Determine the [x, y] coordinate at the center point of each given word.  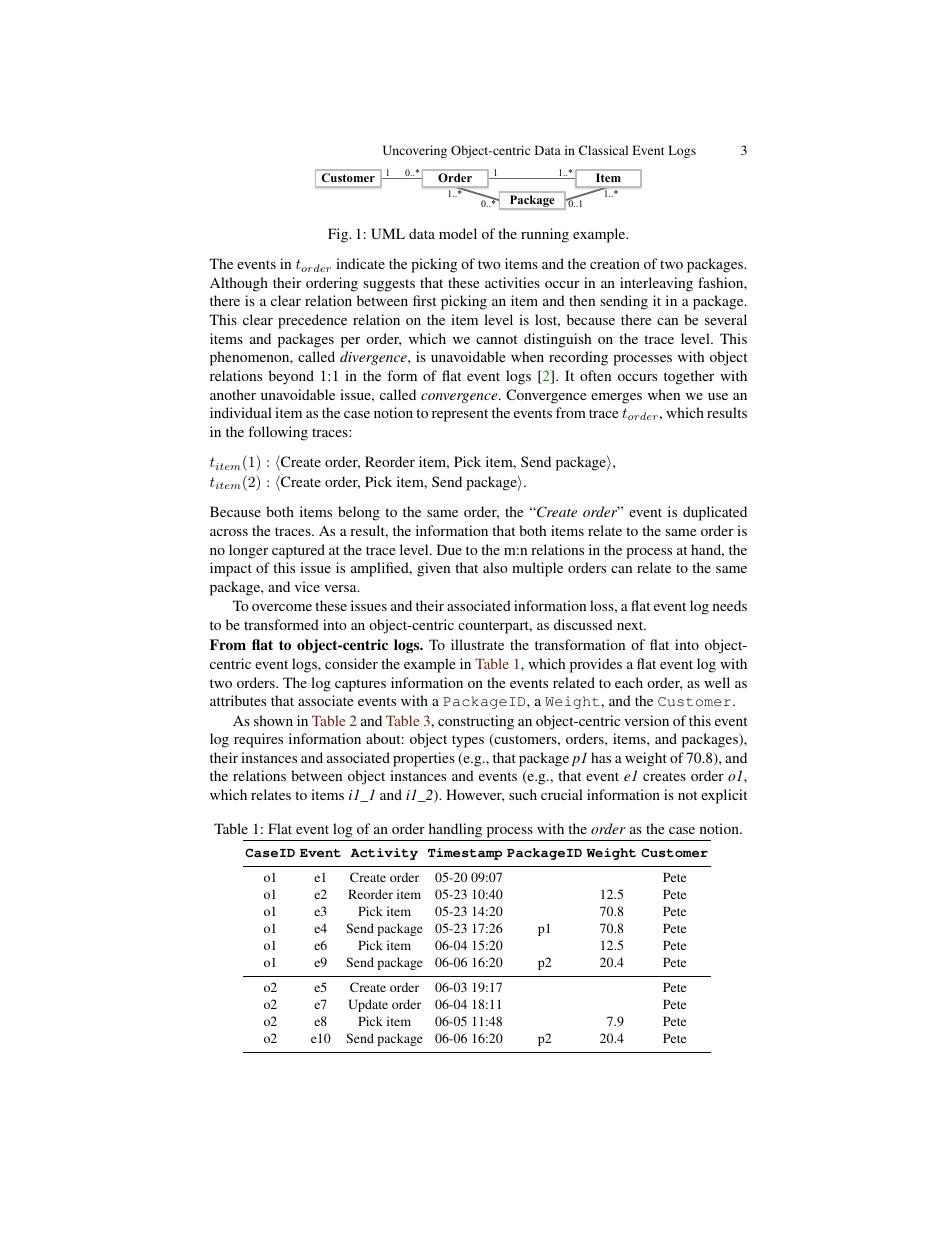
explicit [724, 796]
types [468, 741]
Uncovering [415, 151]
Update [368, 1005]
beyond [291, 377]
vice [307, 586]
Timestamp [465, 854]
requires [258, 740]
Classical [603, 150]
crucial [562, 794]
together [689, 377]
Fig [339, 235]
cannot [496, 339]
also [495, 567]
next [631, 625]
